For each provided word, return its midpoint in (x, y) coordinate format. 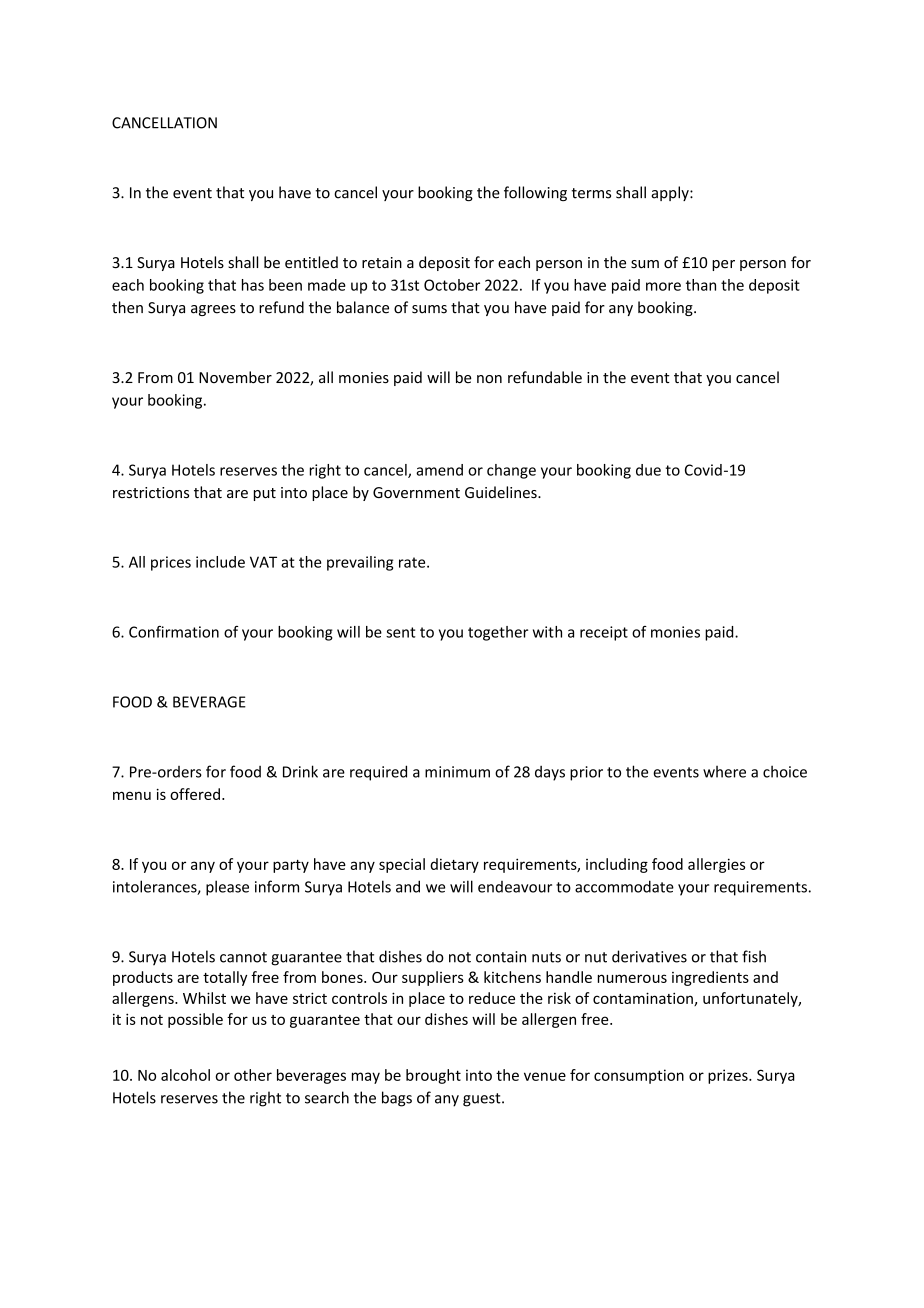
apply (671, 193)
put (265, 494)
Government (416, 492)
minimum (457, 772)
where (724, 772)
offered (195, 794)
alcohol (185, 1075)
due (648, 470)
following (535, 193)
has (253, 285)
